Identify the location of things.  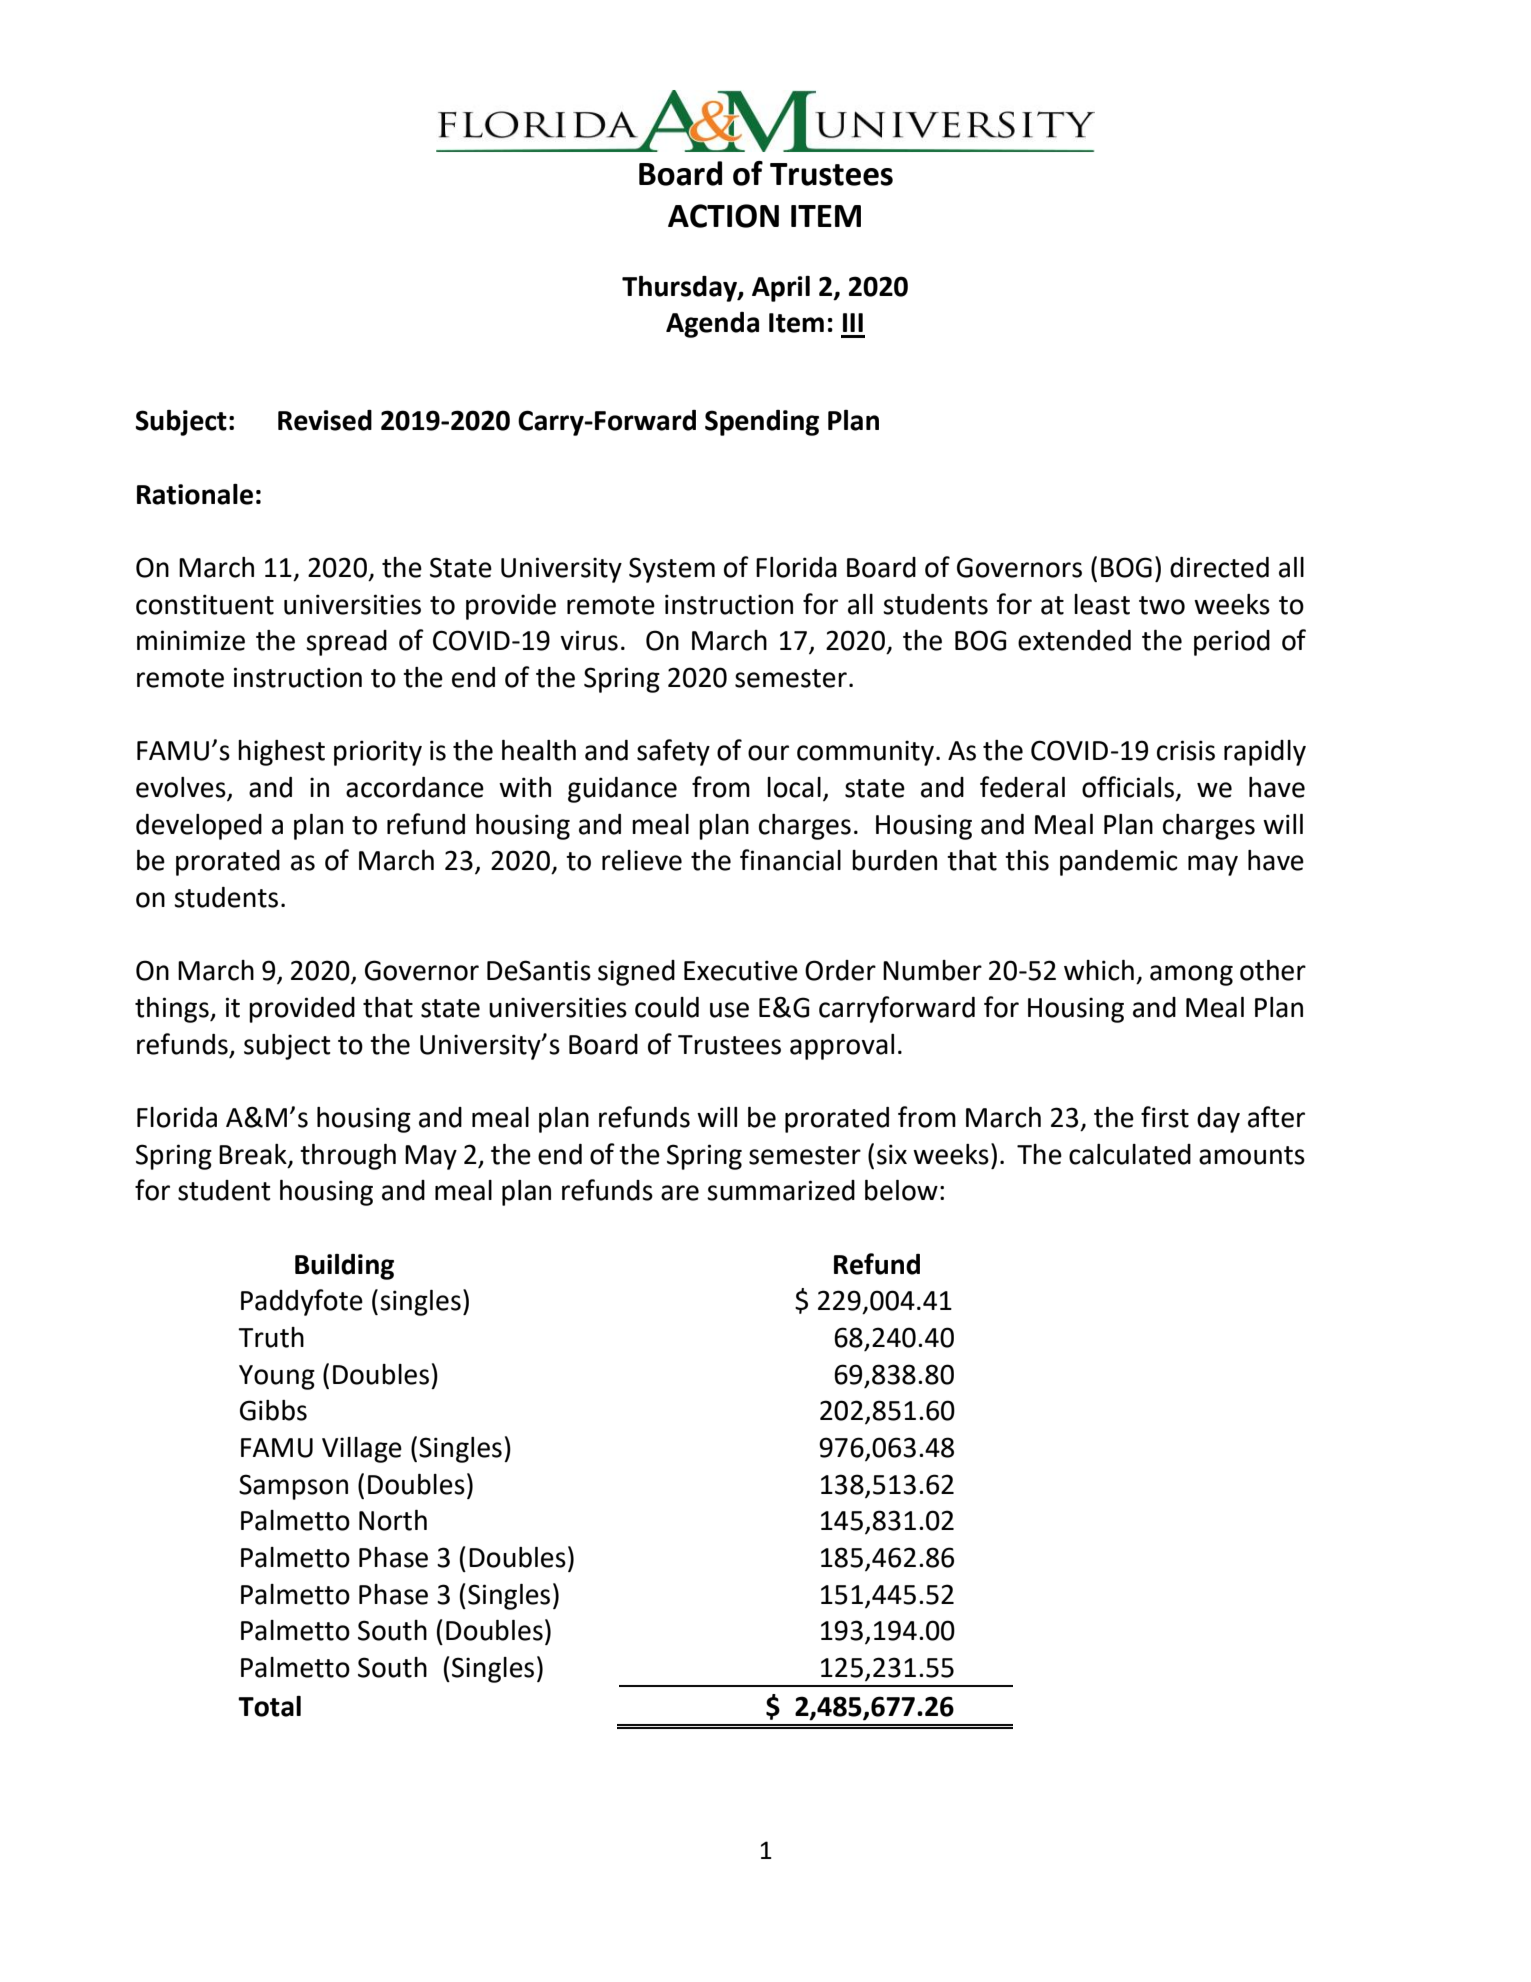
(173, 1010).
